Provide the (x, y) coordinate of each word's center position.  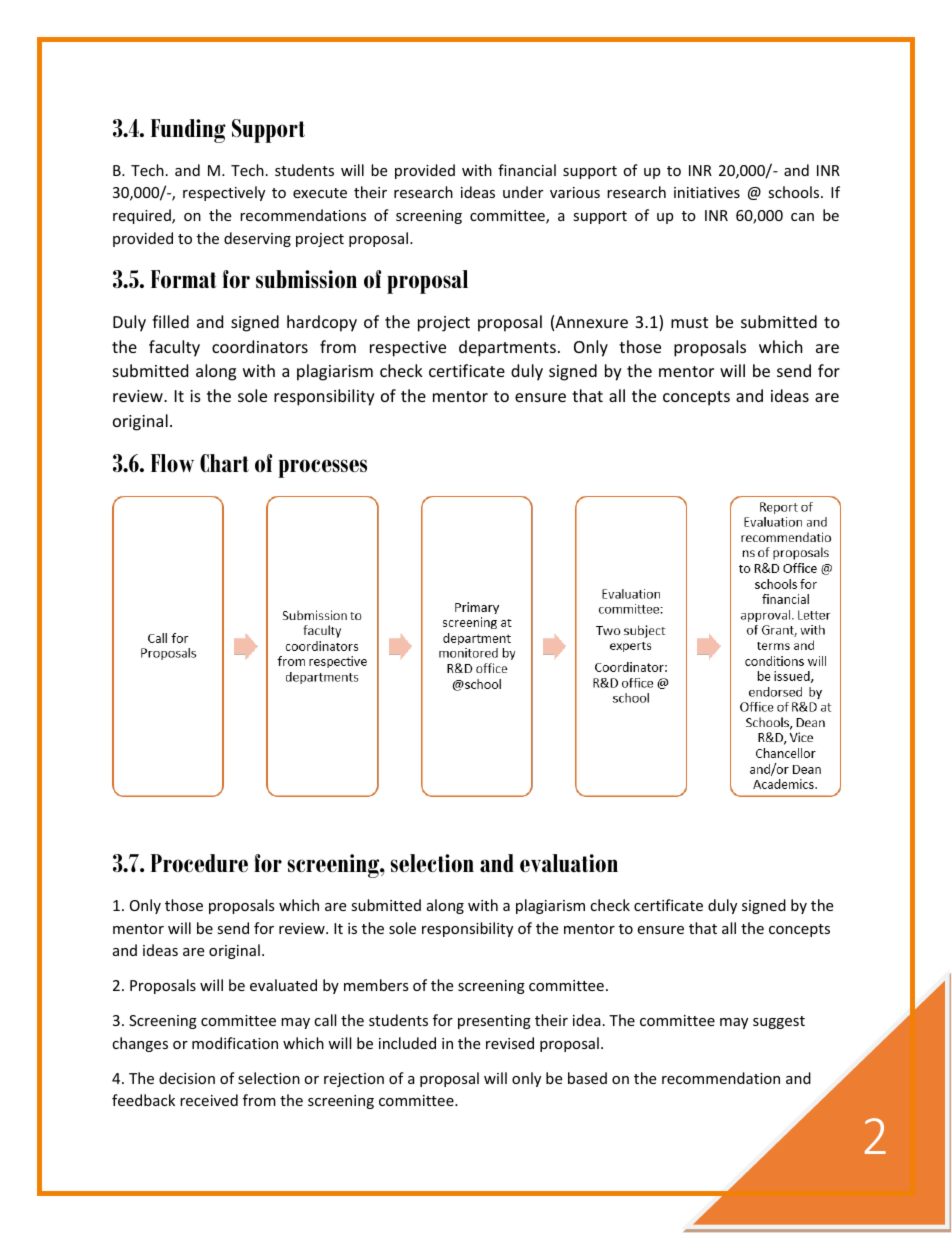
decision (187, 1078)
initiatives (707, 192)
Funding (188, 131)
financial (527, 170)
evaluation (569, 863)
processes (322, 468)
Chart (224, 463)
